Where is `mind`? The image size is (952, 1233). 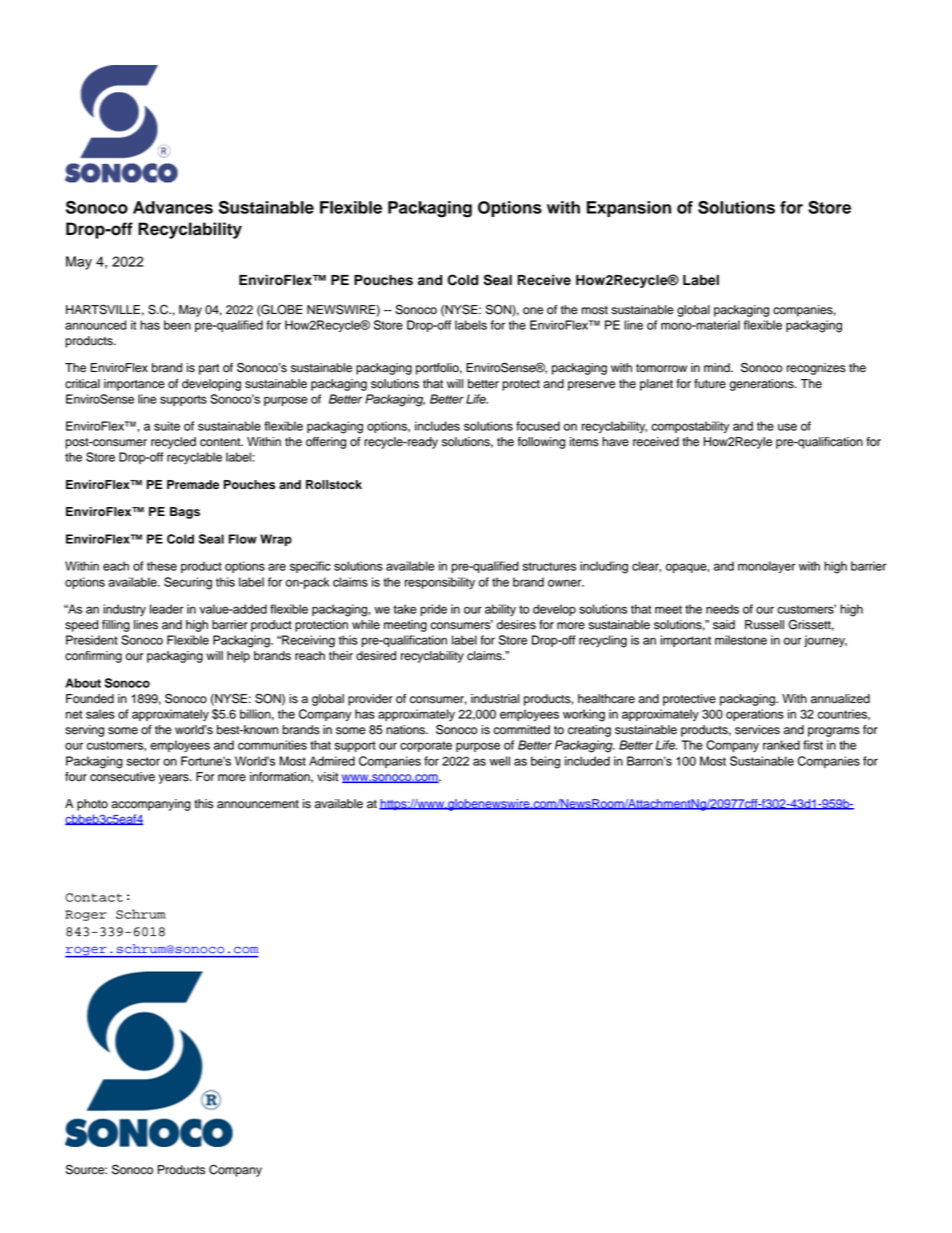
mind is located at coordinates (718, 368).
